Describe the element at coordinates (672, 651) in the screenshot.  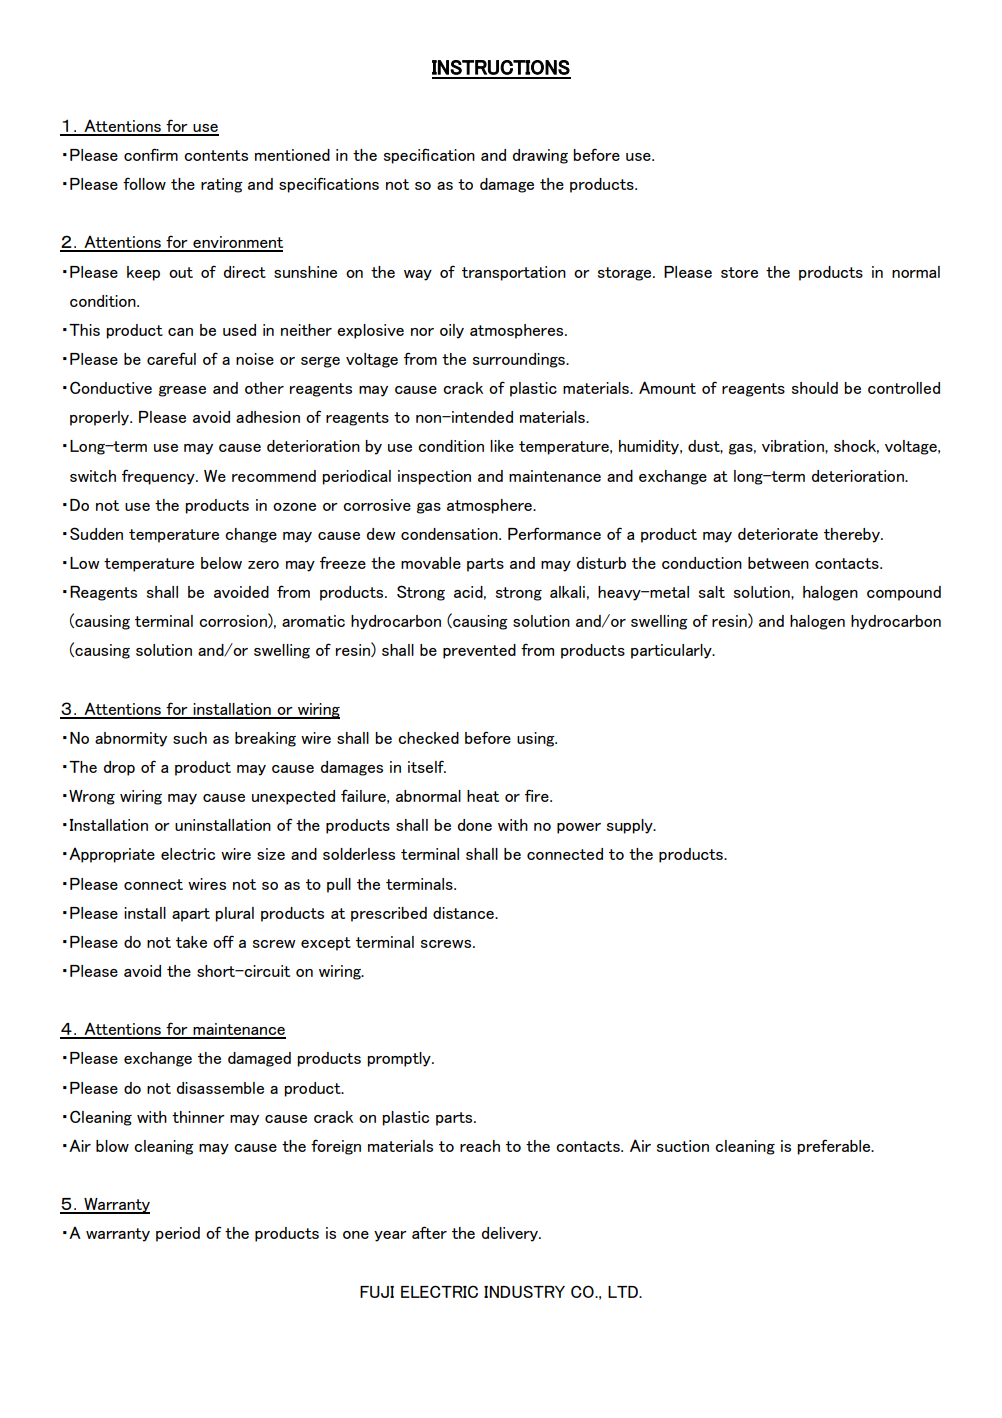
I see `particularly` at that location.
